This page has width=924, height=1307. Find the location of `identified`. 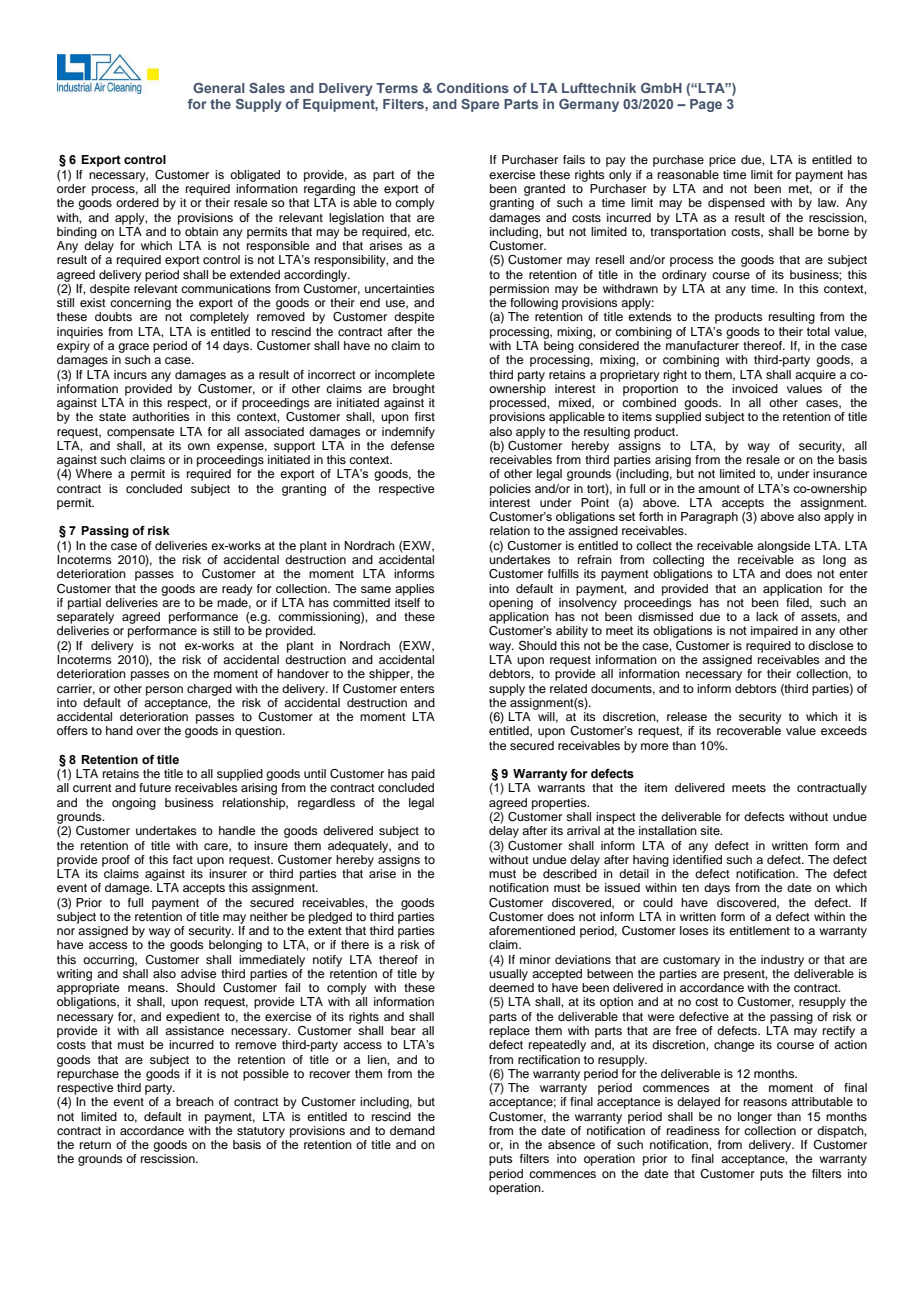

identified is located at coordinates (697, 858).
